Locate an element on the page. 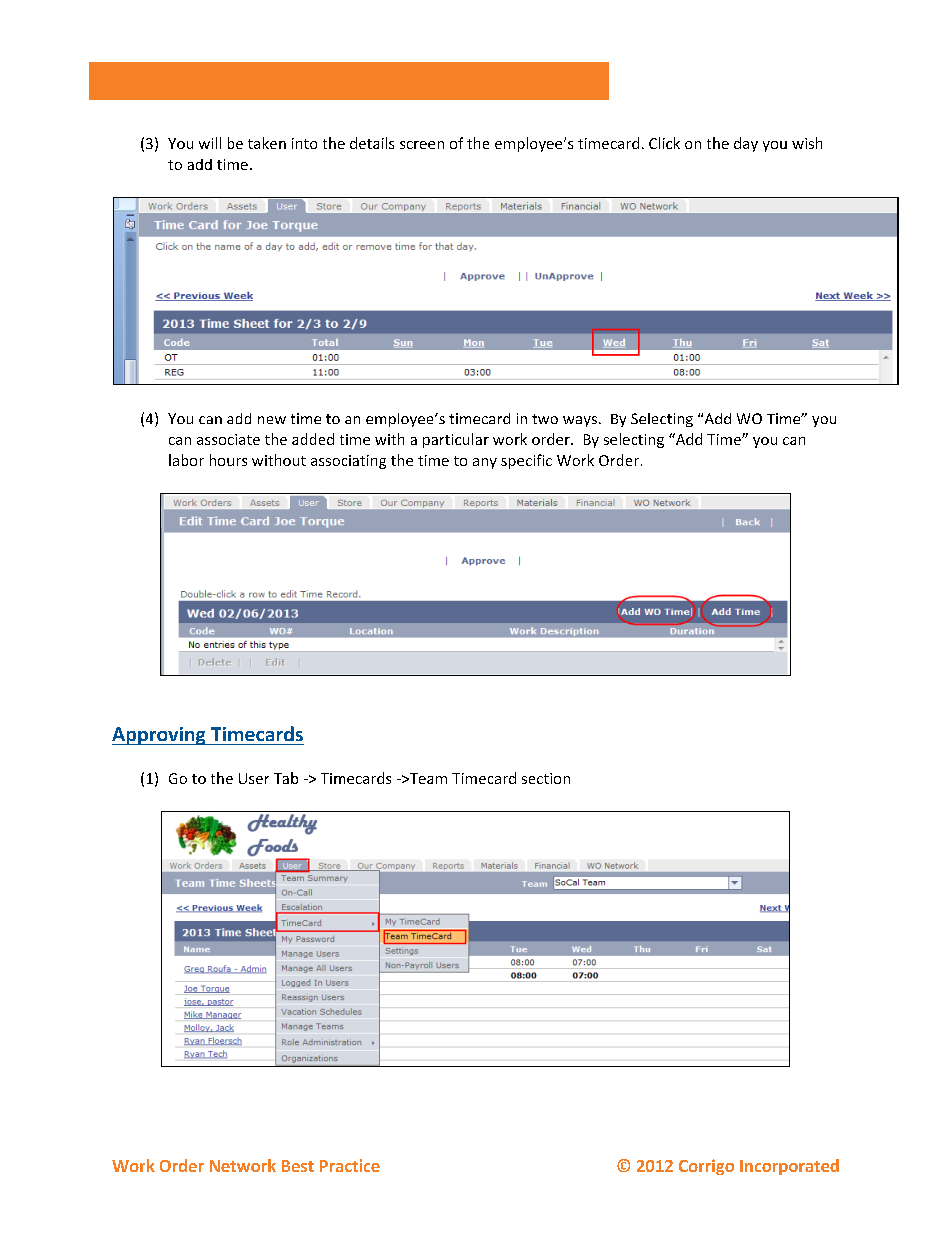  Tab is located at coordinates (286, 778).
